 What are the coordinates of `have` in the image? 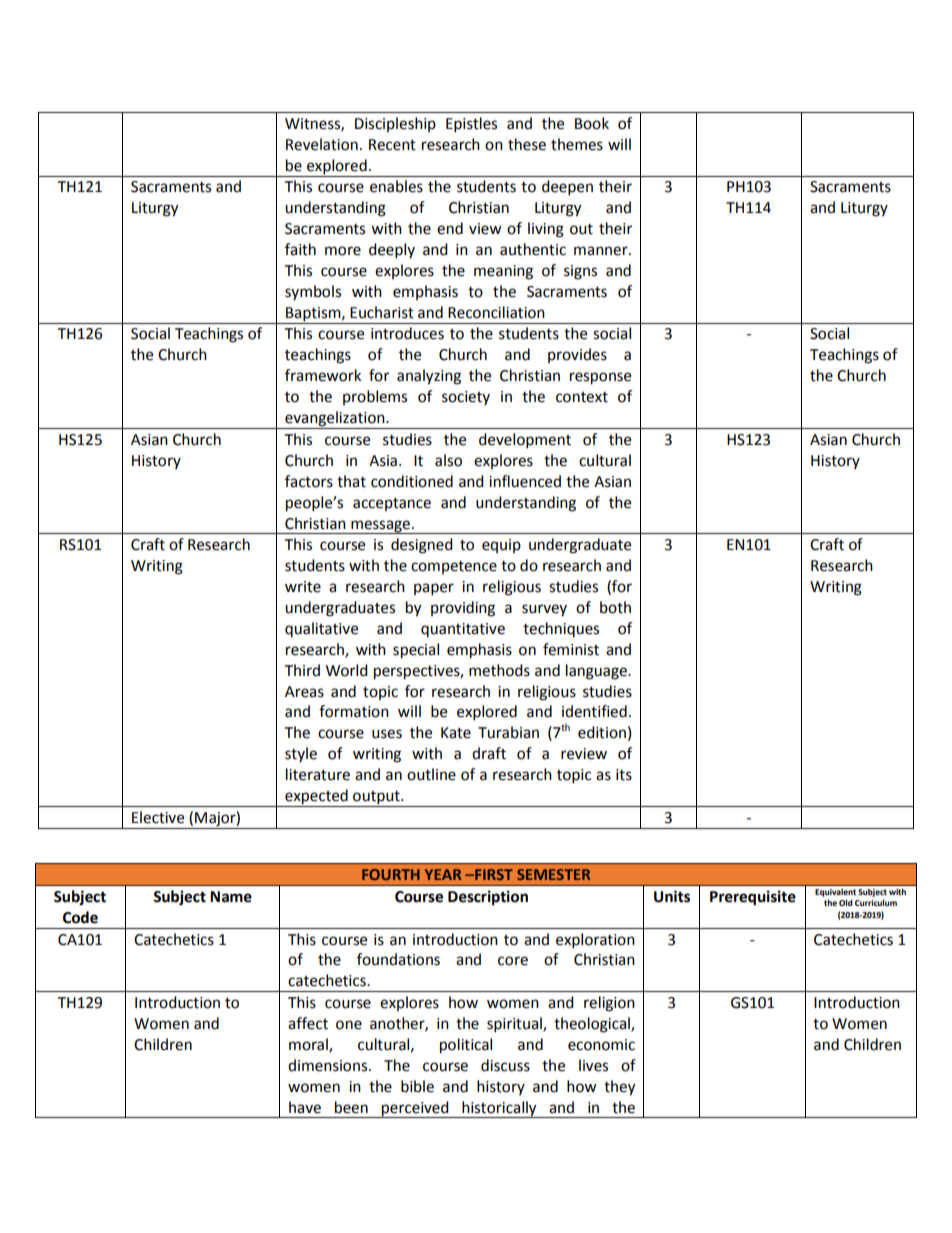 It's located at (305, 1107).
